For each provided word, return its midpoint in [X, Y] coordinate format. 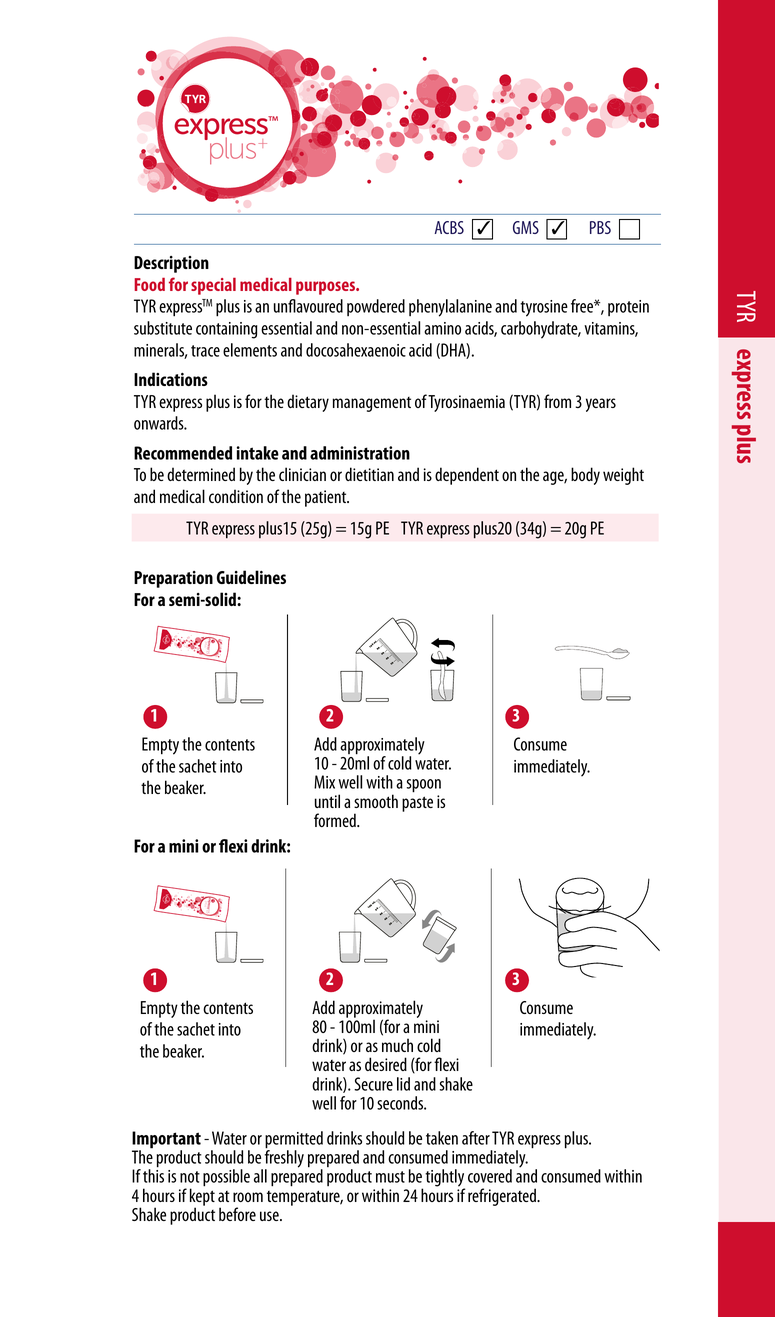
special [213, 286]
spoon [424, 786]
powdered [376, 307]
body [585, 476]
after [476, 1138]
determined [201, 474]
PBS [600, 227]
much [397, 1045]
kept [202, 1197]
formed [336, 820]
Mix [324, 782]
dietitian [369, 474]
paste [417, 804]
